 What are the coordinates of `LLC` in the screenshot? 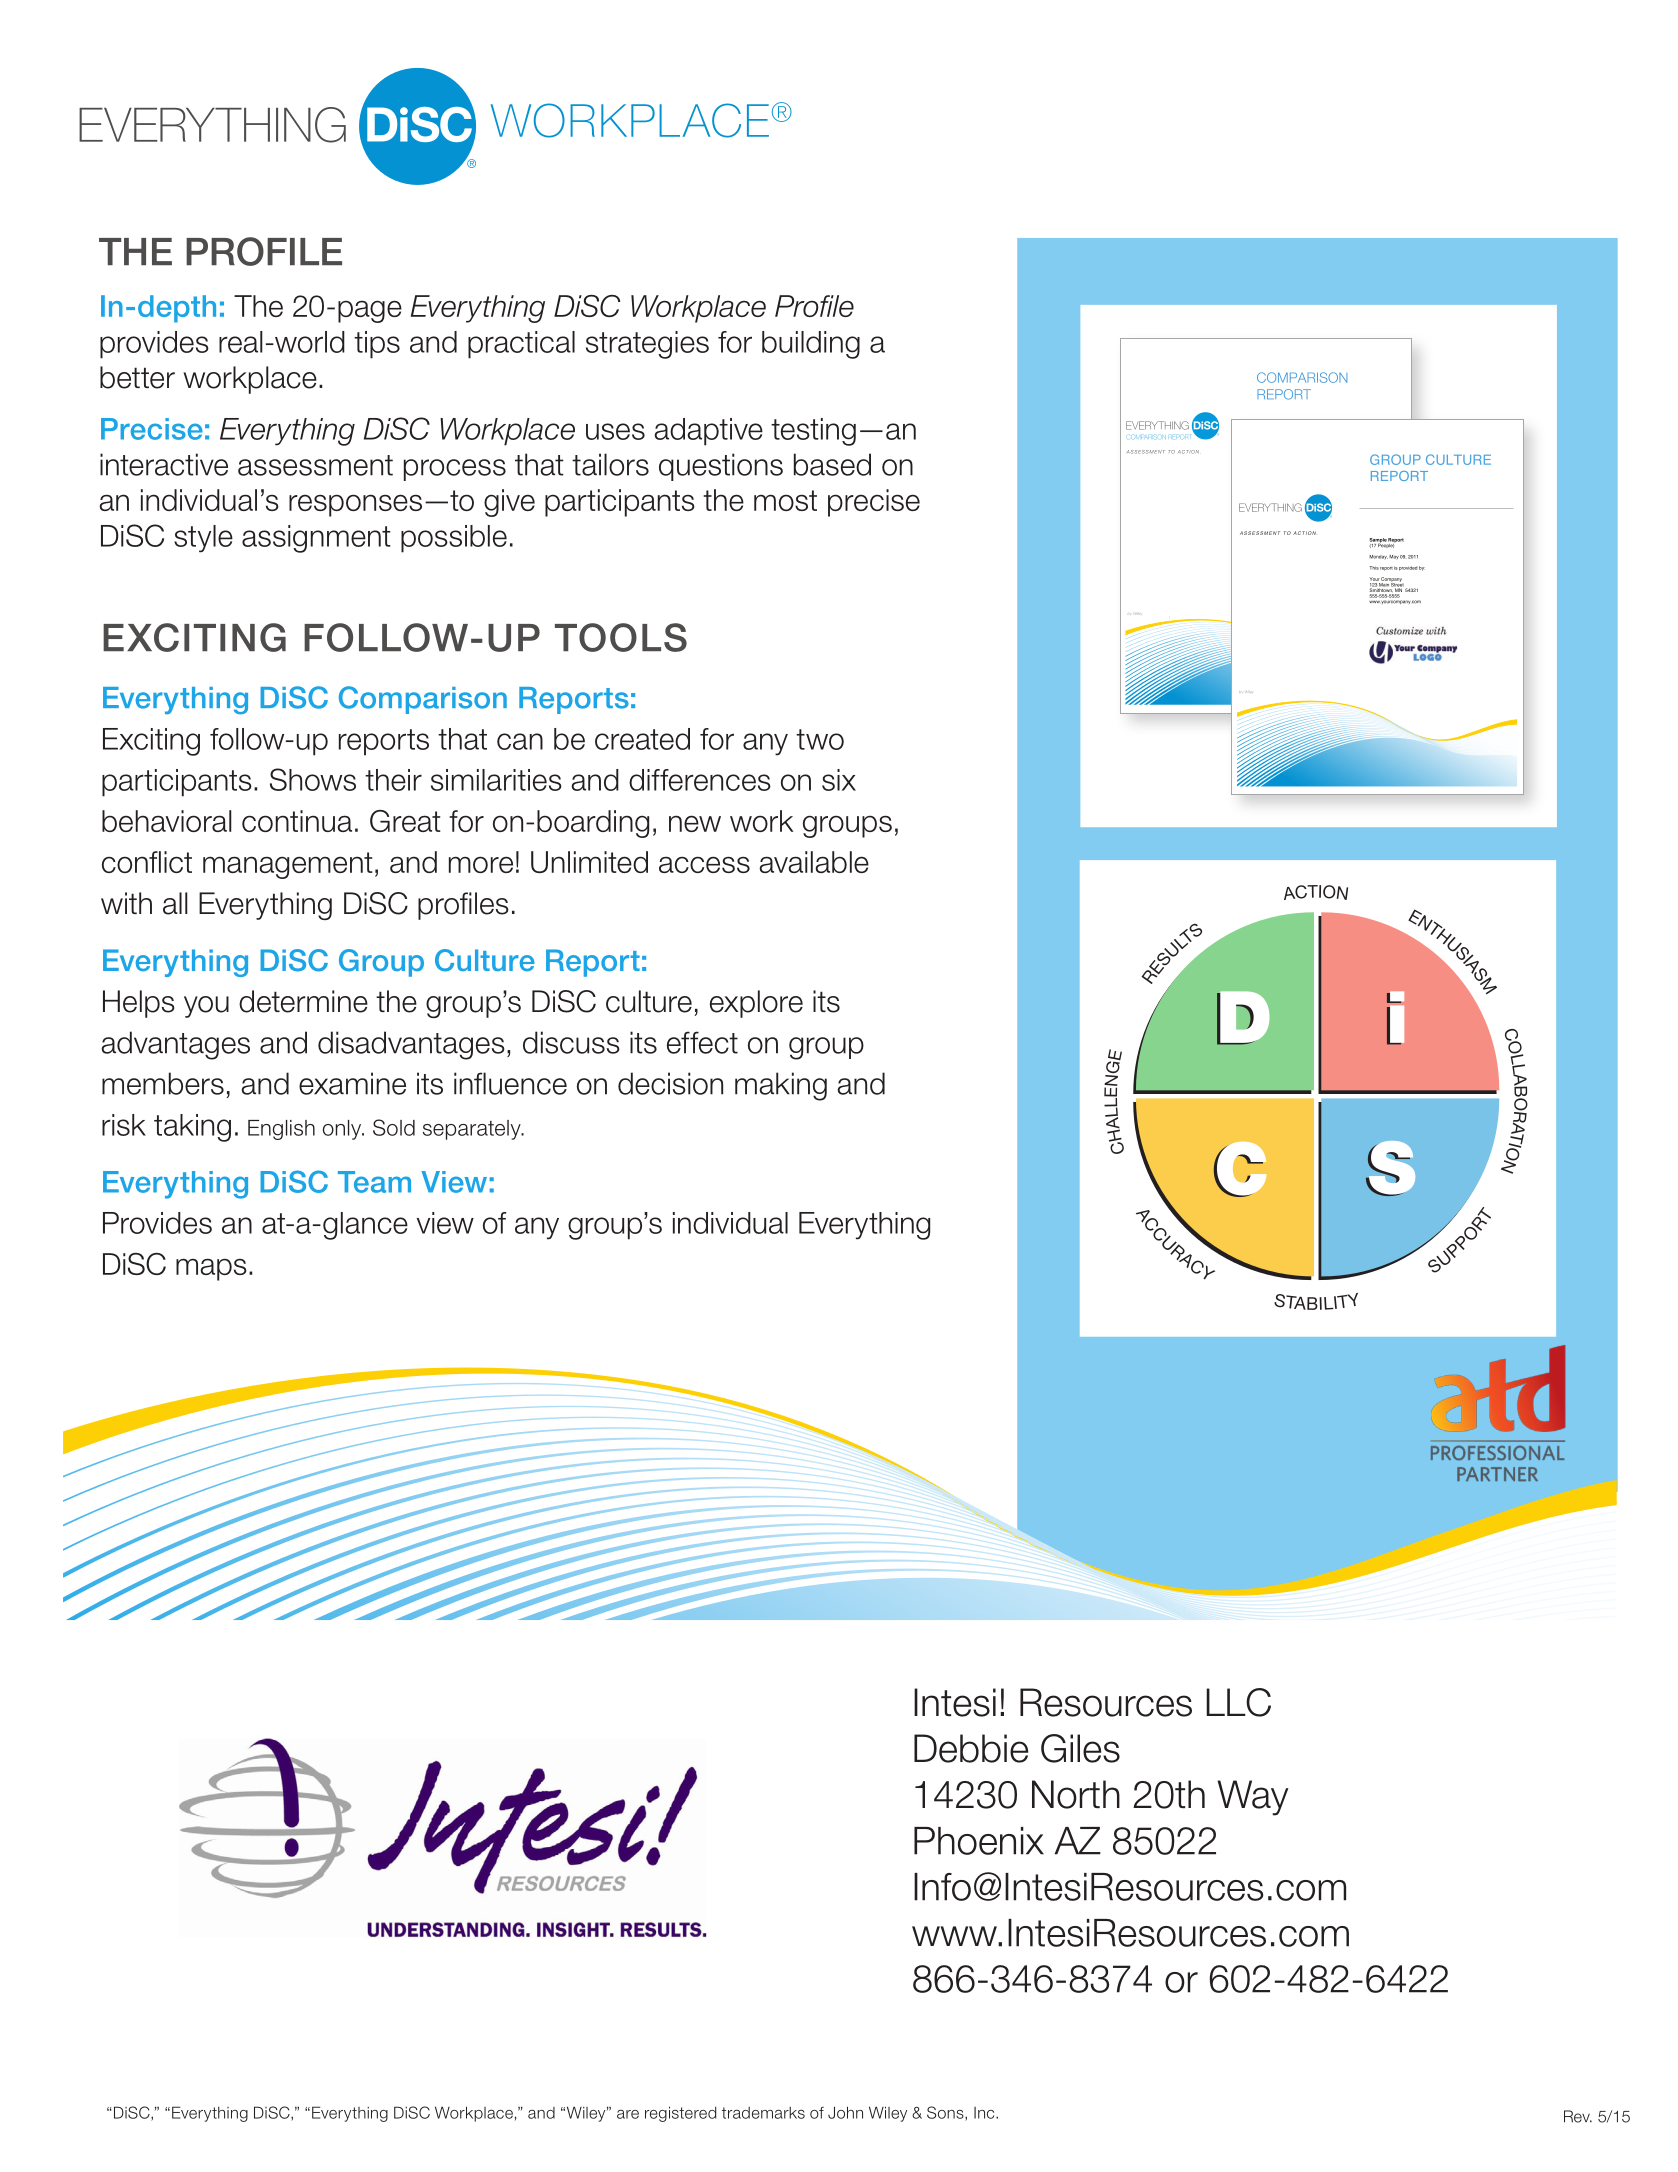 It's located at (1238, 1702).
